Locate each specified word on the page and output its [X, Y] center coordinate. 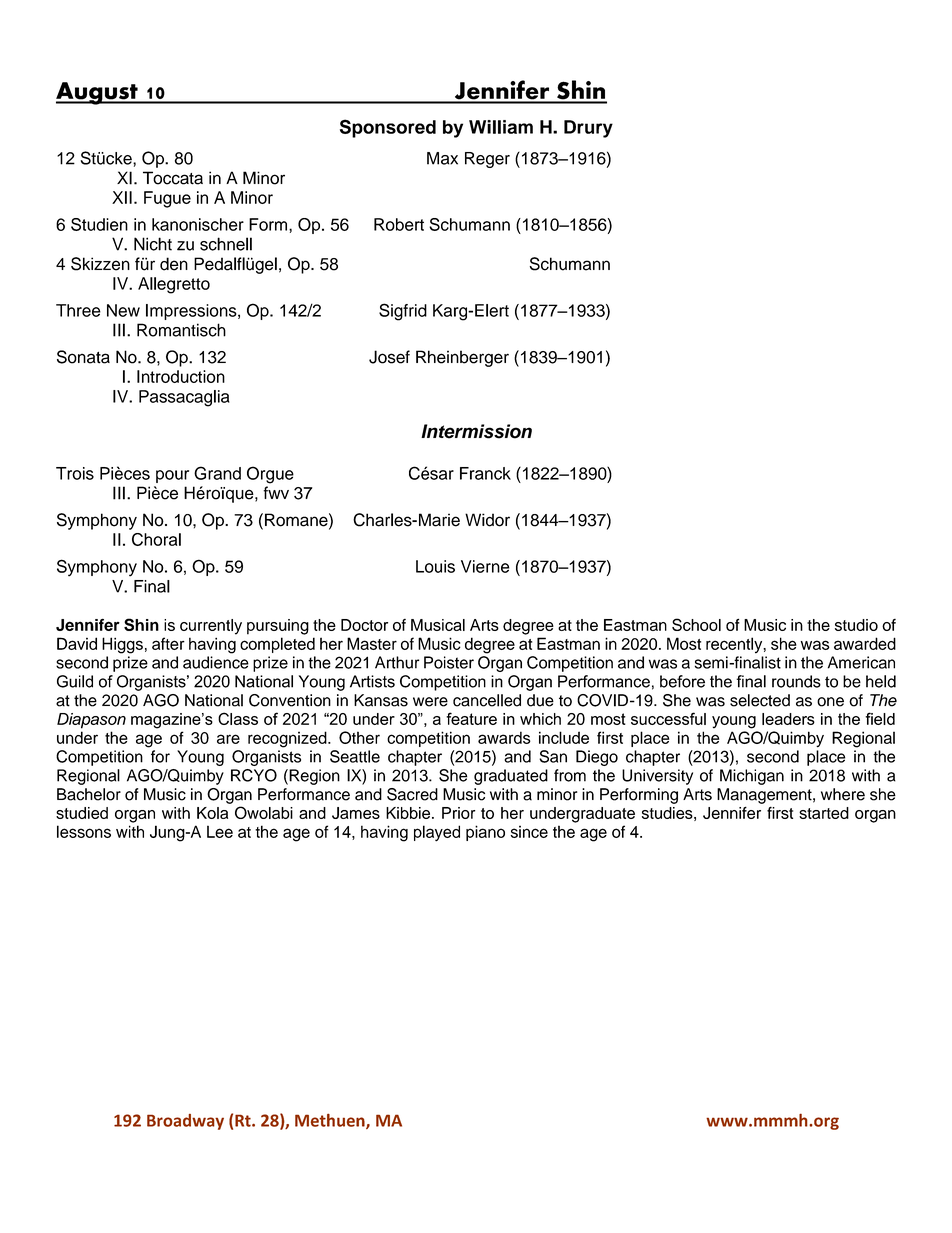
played [437, 833]
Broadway [185, 1122]
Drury [588, 129]
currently [211, 627]
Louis [435, 566]
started [824, 813]
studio [856, 625]
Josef [389, 357]
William [501, 127]
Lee [220, 831]
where [843, 794]
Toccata [173, 178]
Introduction [181, 376]
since [529, 831]
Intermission [476, 431]
